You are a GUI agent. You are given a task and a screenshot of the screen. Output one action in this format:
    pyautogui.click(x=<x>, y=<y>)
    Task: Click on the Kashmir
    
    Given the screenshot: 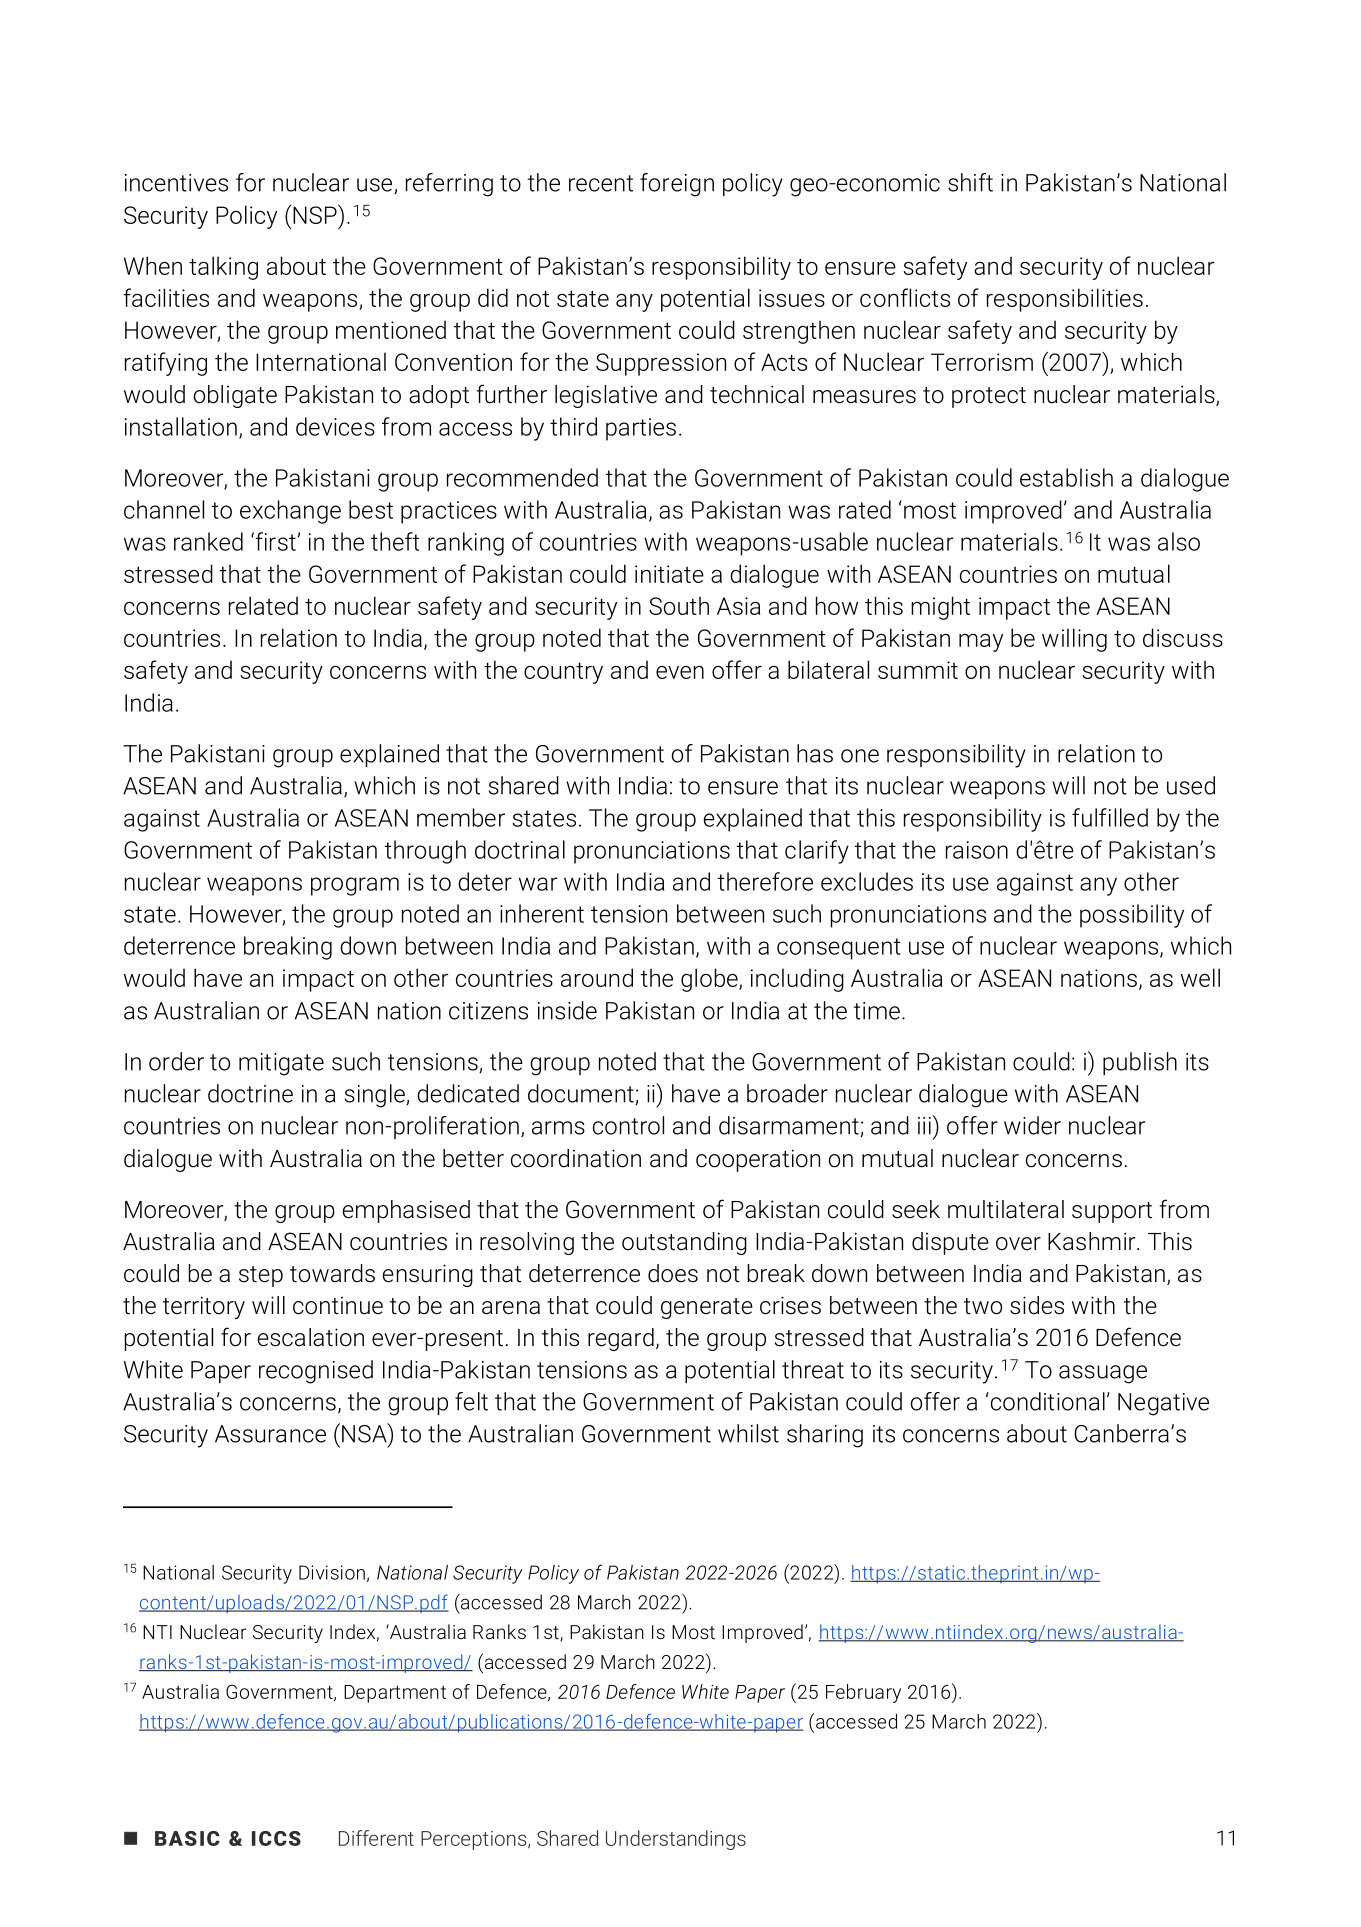 What is the action you would take?
    pyautogui.click(x=1093, y=1241)
